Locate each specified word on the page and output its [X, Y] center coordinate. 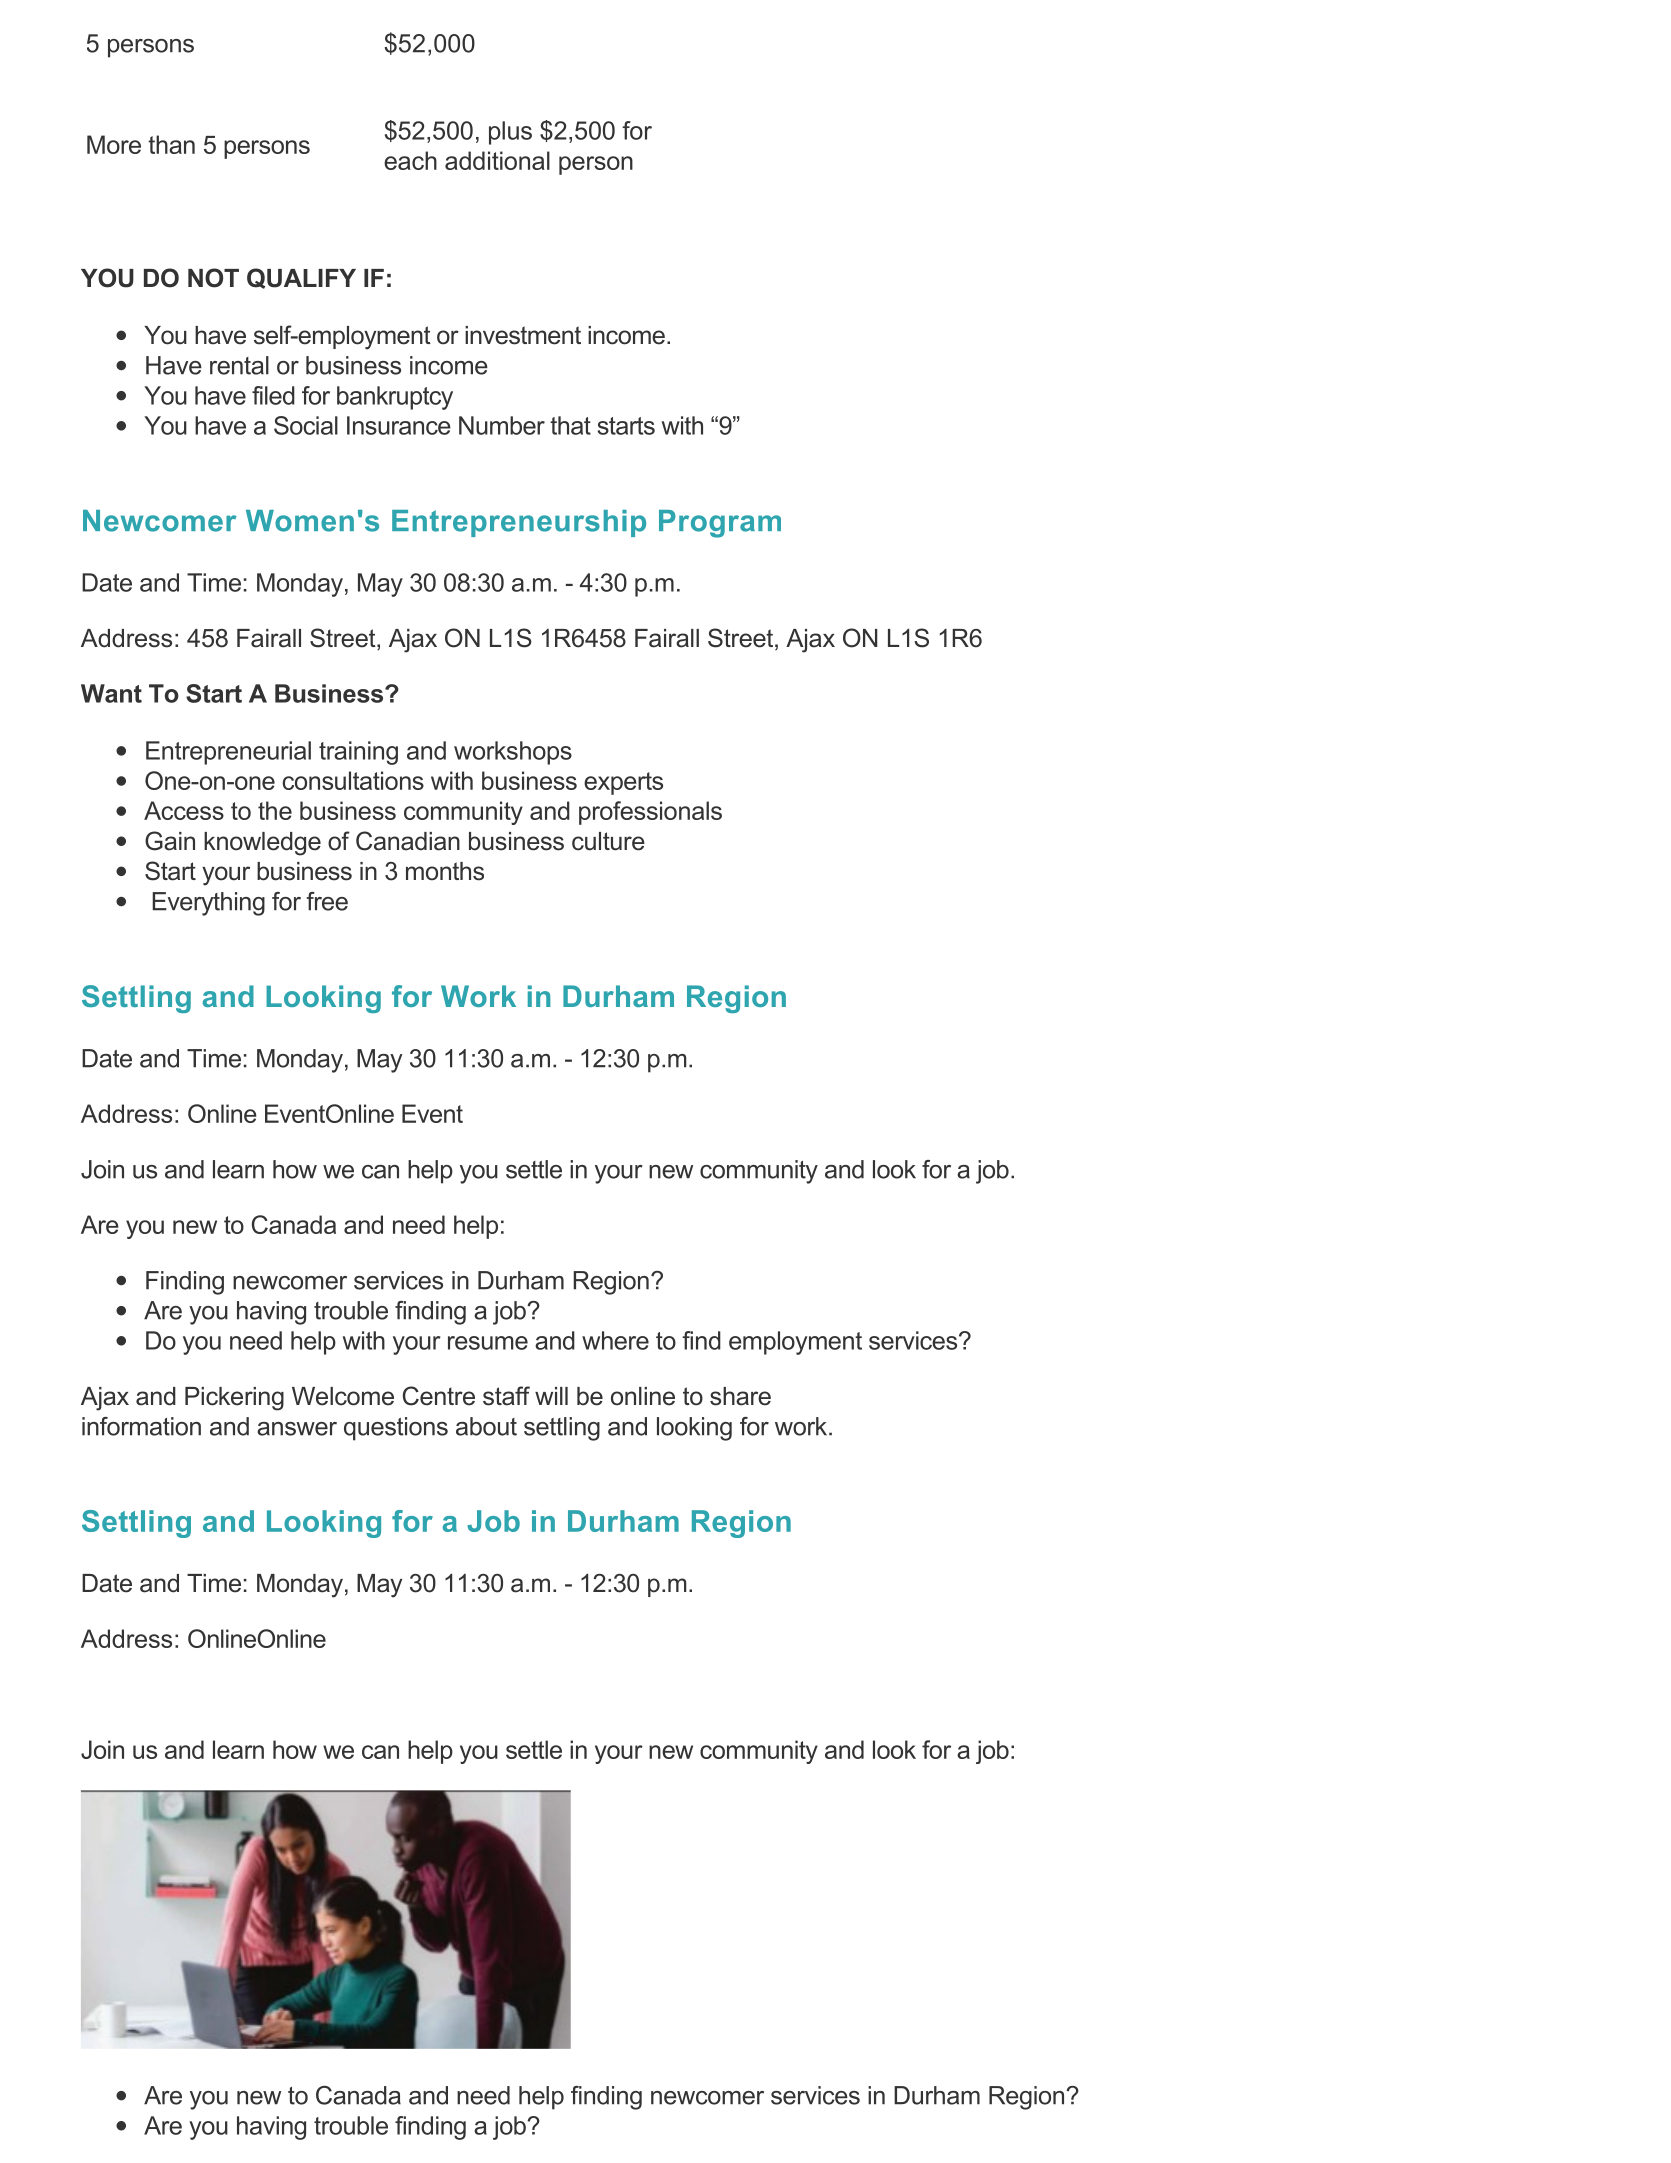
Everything [208, 904]
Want [111, 693]
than [171, 144]
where [615, 1340]
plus [510, 133]
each [410, 160]
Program [720, 524]
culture [608, 841]
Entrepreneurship [519, 523]
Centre [439, 1396]
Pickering [234, 1399]
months [445, 871]
